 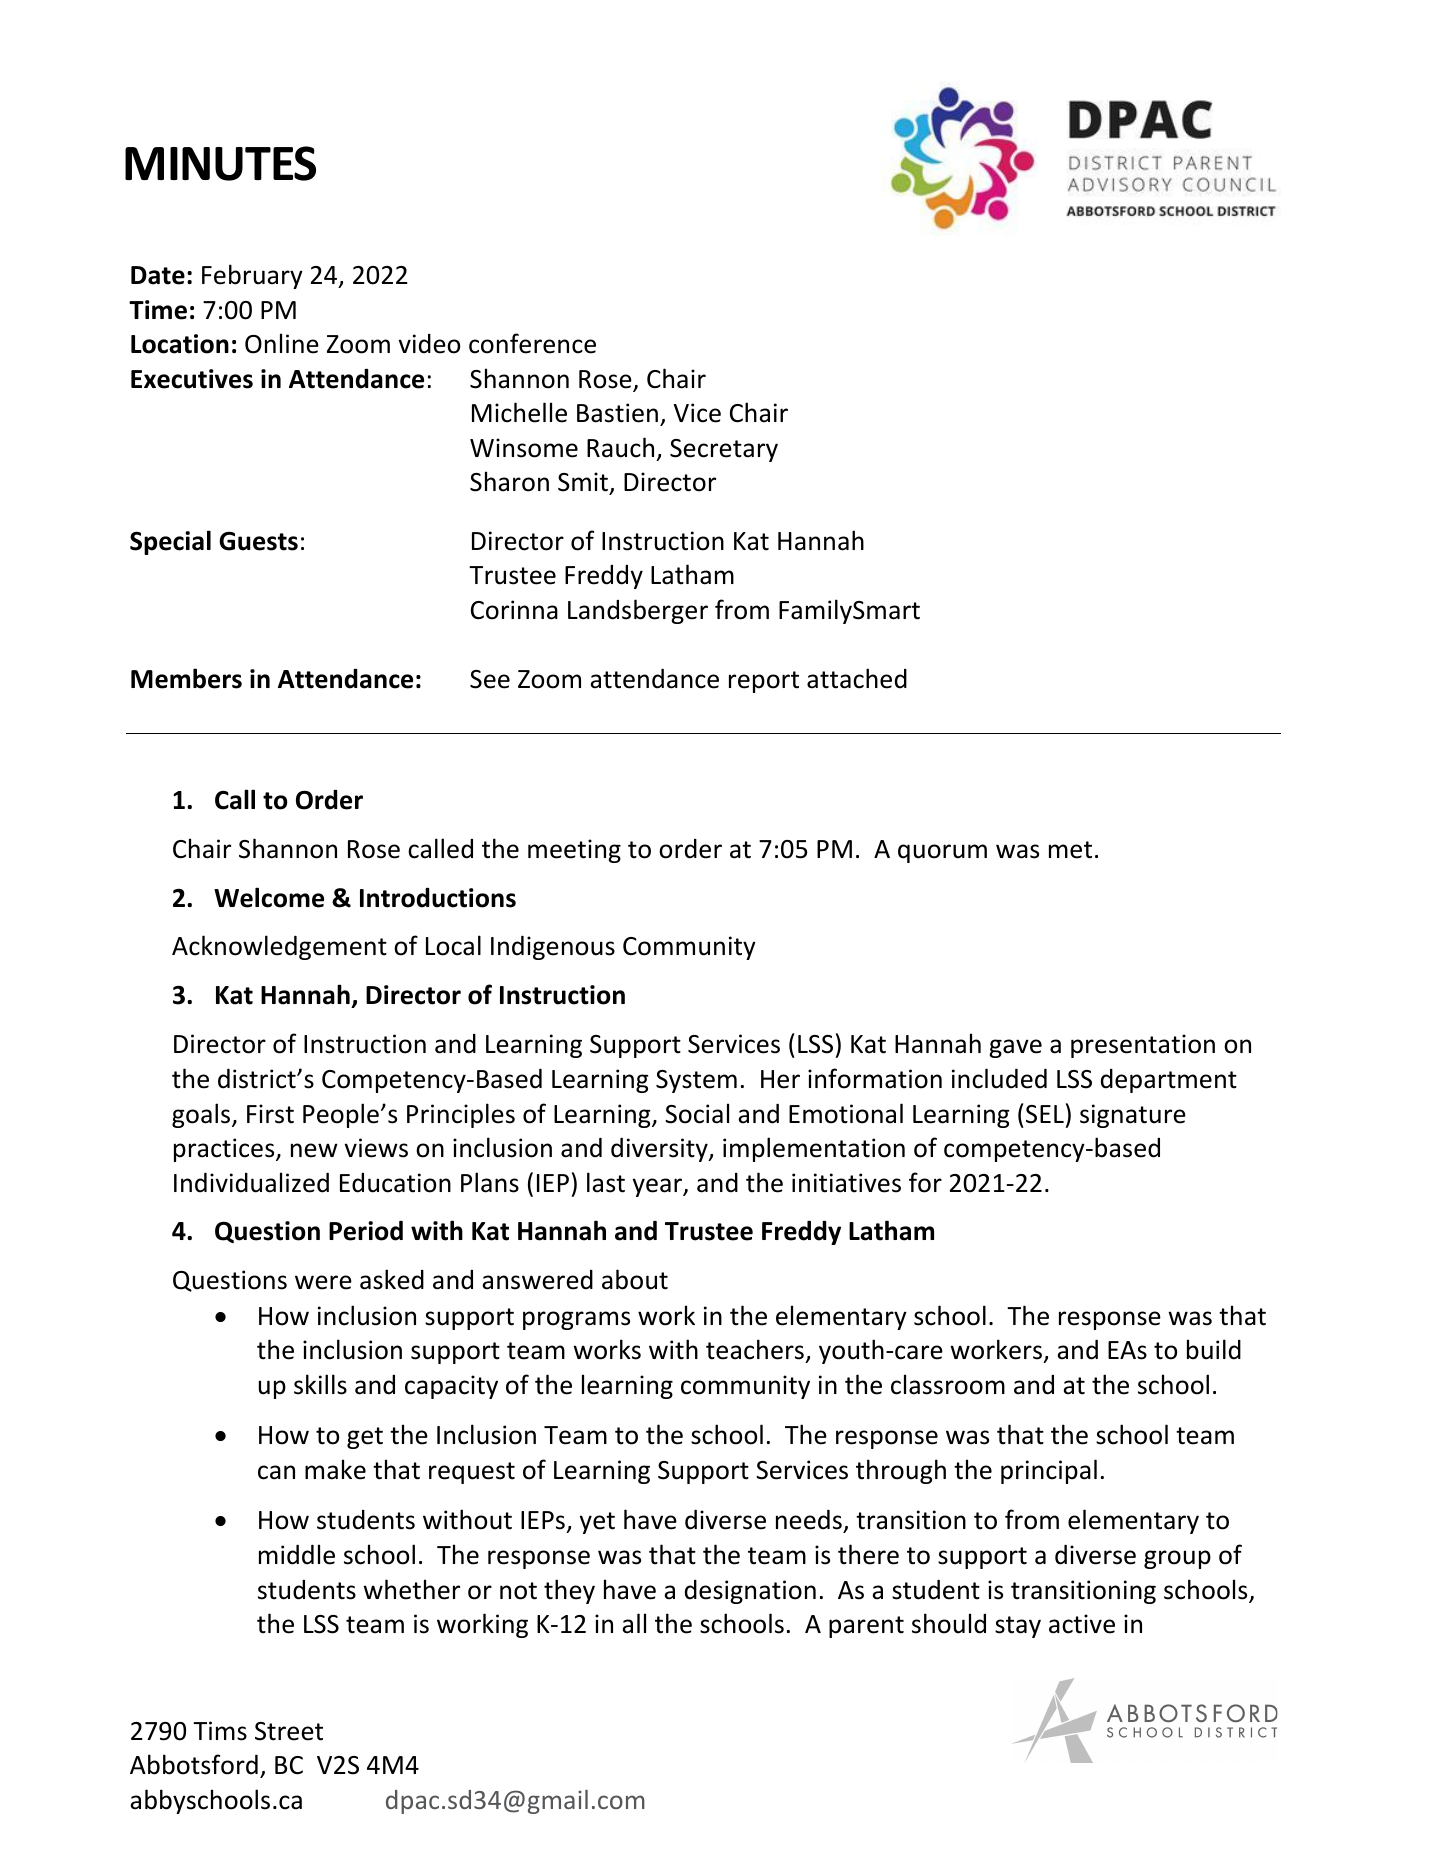 What do you see at coordinates (553, 948) in the screenshot?
I see `Indigenous` at bounding box center [553, 948].
